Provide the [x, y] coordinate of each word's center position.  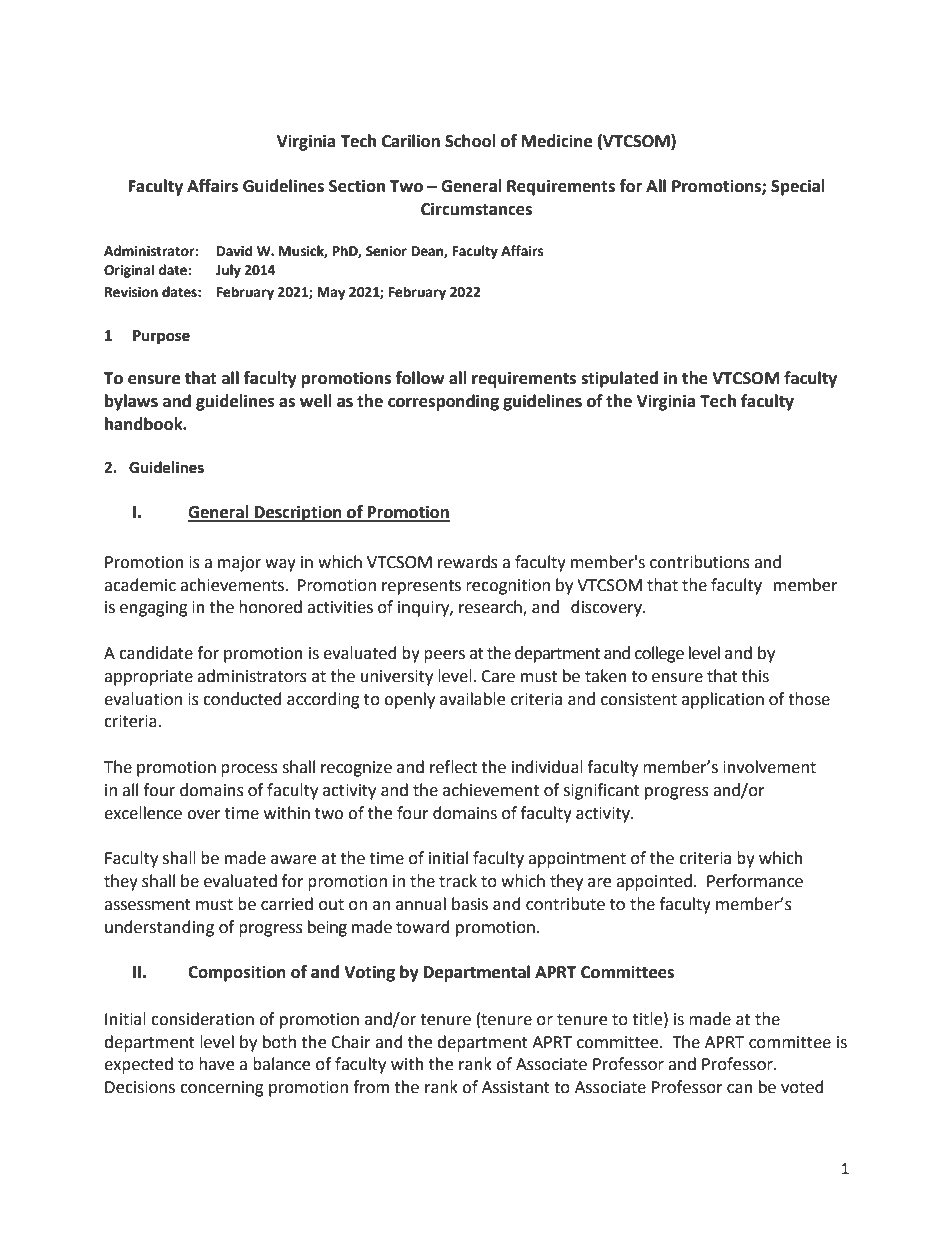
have [216, 1064]
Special [798, 187]
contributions [700, 562]
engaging [154, 609]
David [234, 251]
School [470, 141]
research [491, 608]
